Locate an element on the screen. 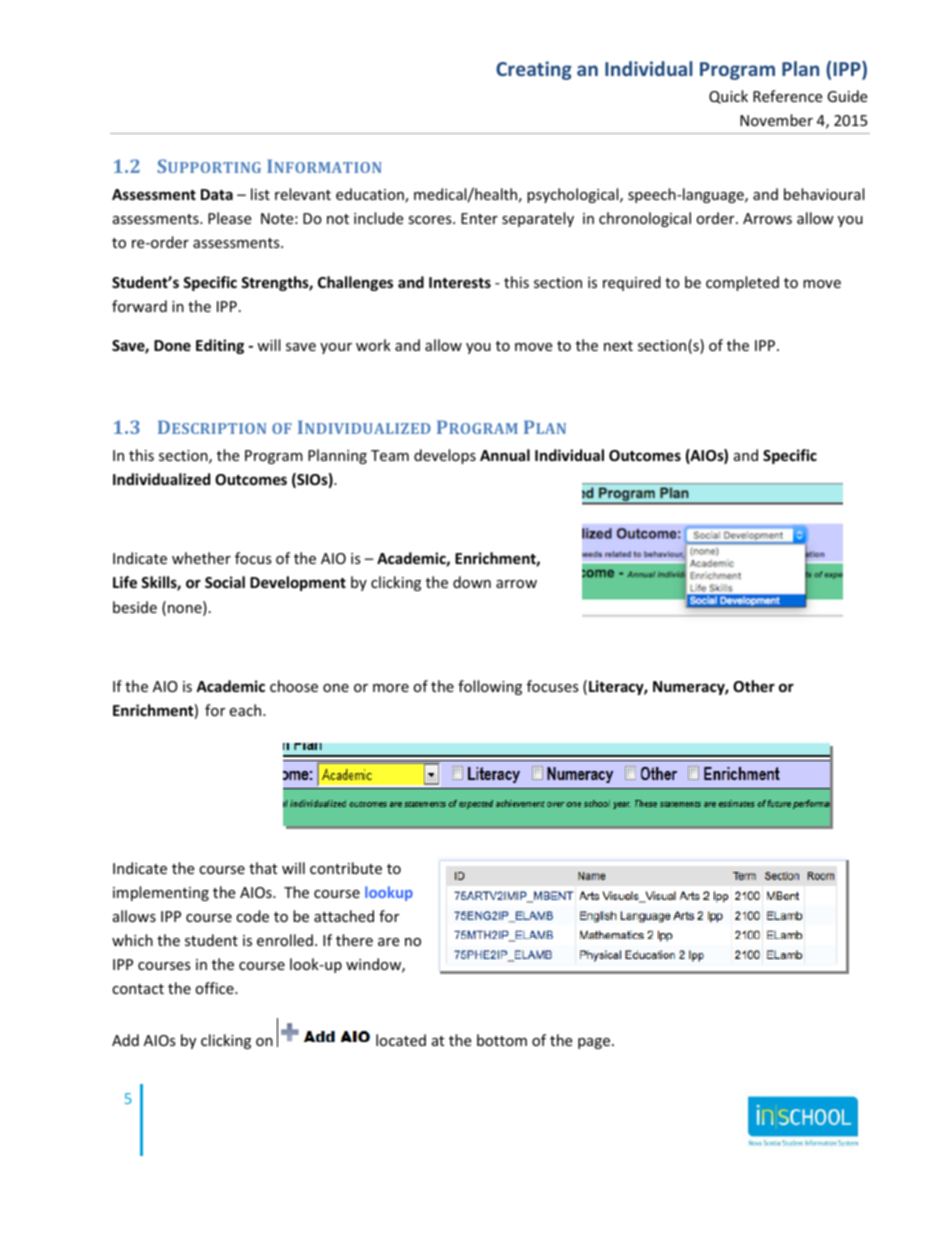 The height and width of the screenshot is (1233, 952). contribute is located at coordinates (346, 868).
